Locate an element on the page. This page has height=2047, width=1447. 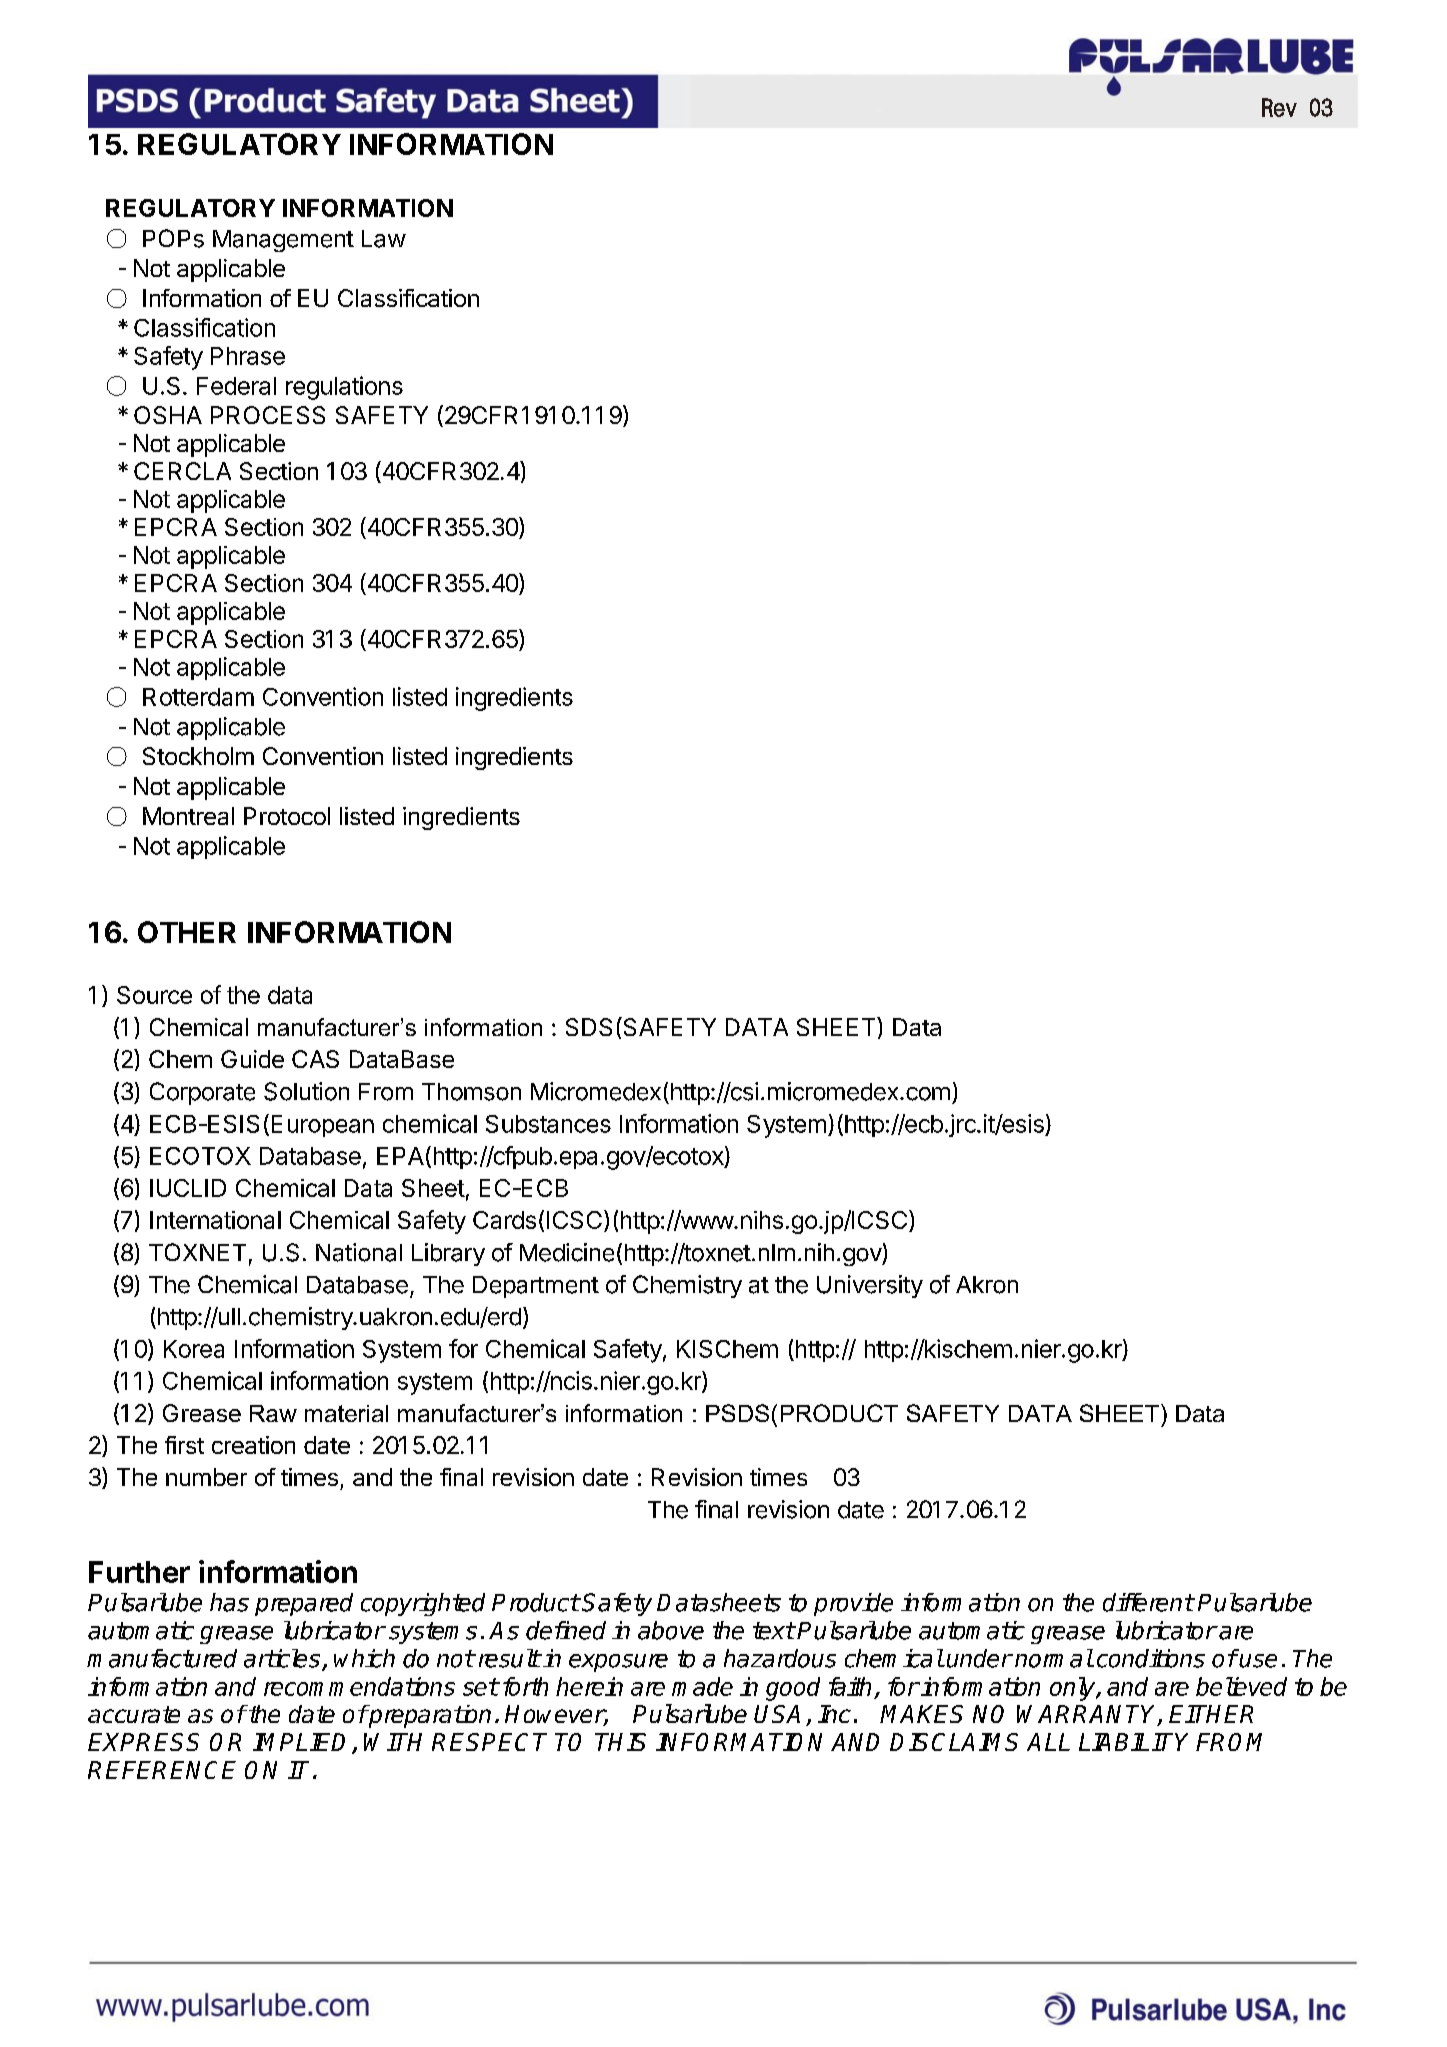
regulations is located at coordinates (344, 388).
